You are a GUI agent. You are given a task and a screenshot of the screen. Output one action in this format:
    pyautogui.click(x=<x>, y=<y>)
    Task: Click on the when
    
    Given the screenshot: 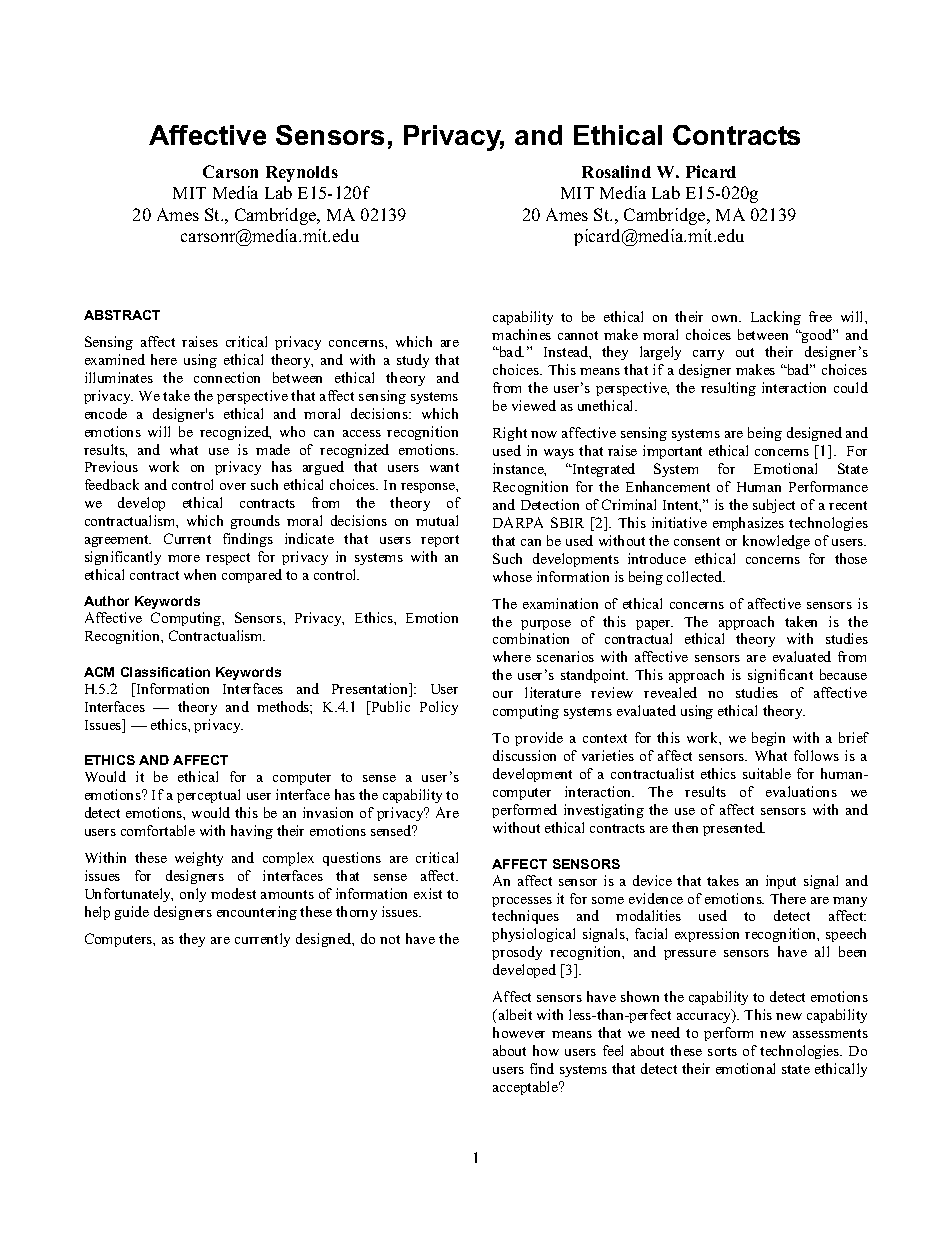 What is the action you would take?
    pyautogui.click(x=200, y=574)
